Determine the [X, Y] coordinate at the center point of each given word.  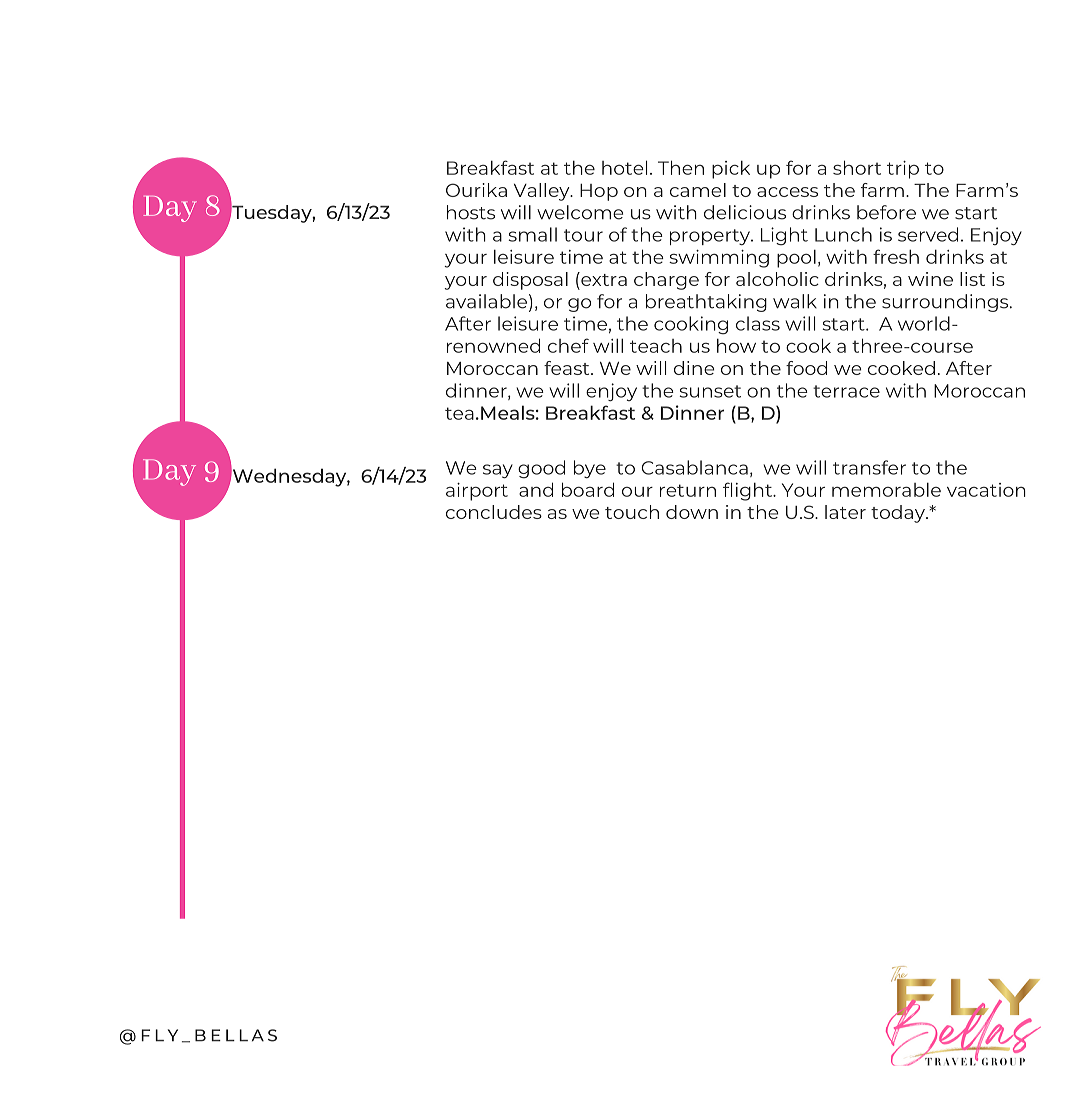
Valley [543, 192]
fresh [896, 256]
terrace [846, 391]
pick [731, 169]
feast [568, 368]
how [736, 345]
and [536, 489]
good [541, 469]
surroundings [946, 303]
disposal [530, 281]
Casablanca [695, 467]
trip [903, 170]
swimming [719, 259]
